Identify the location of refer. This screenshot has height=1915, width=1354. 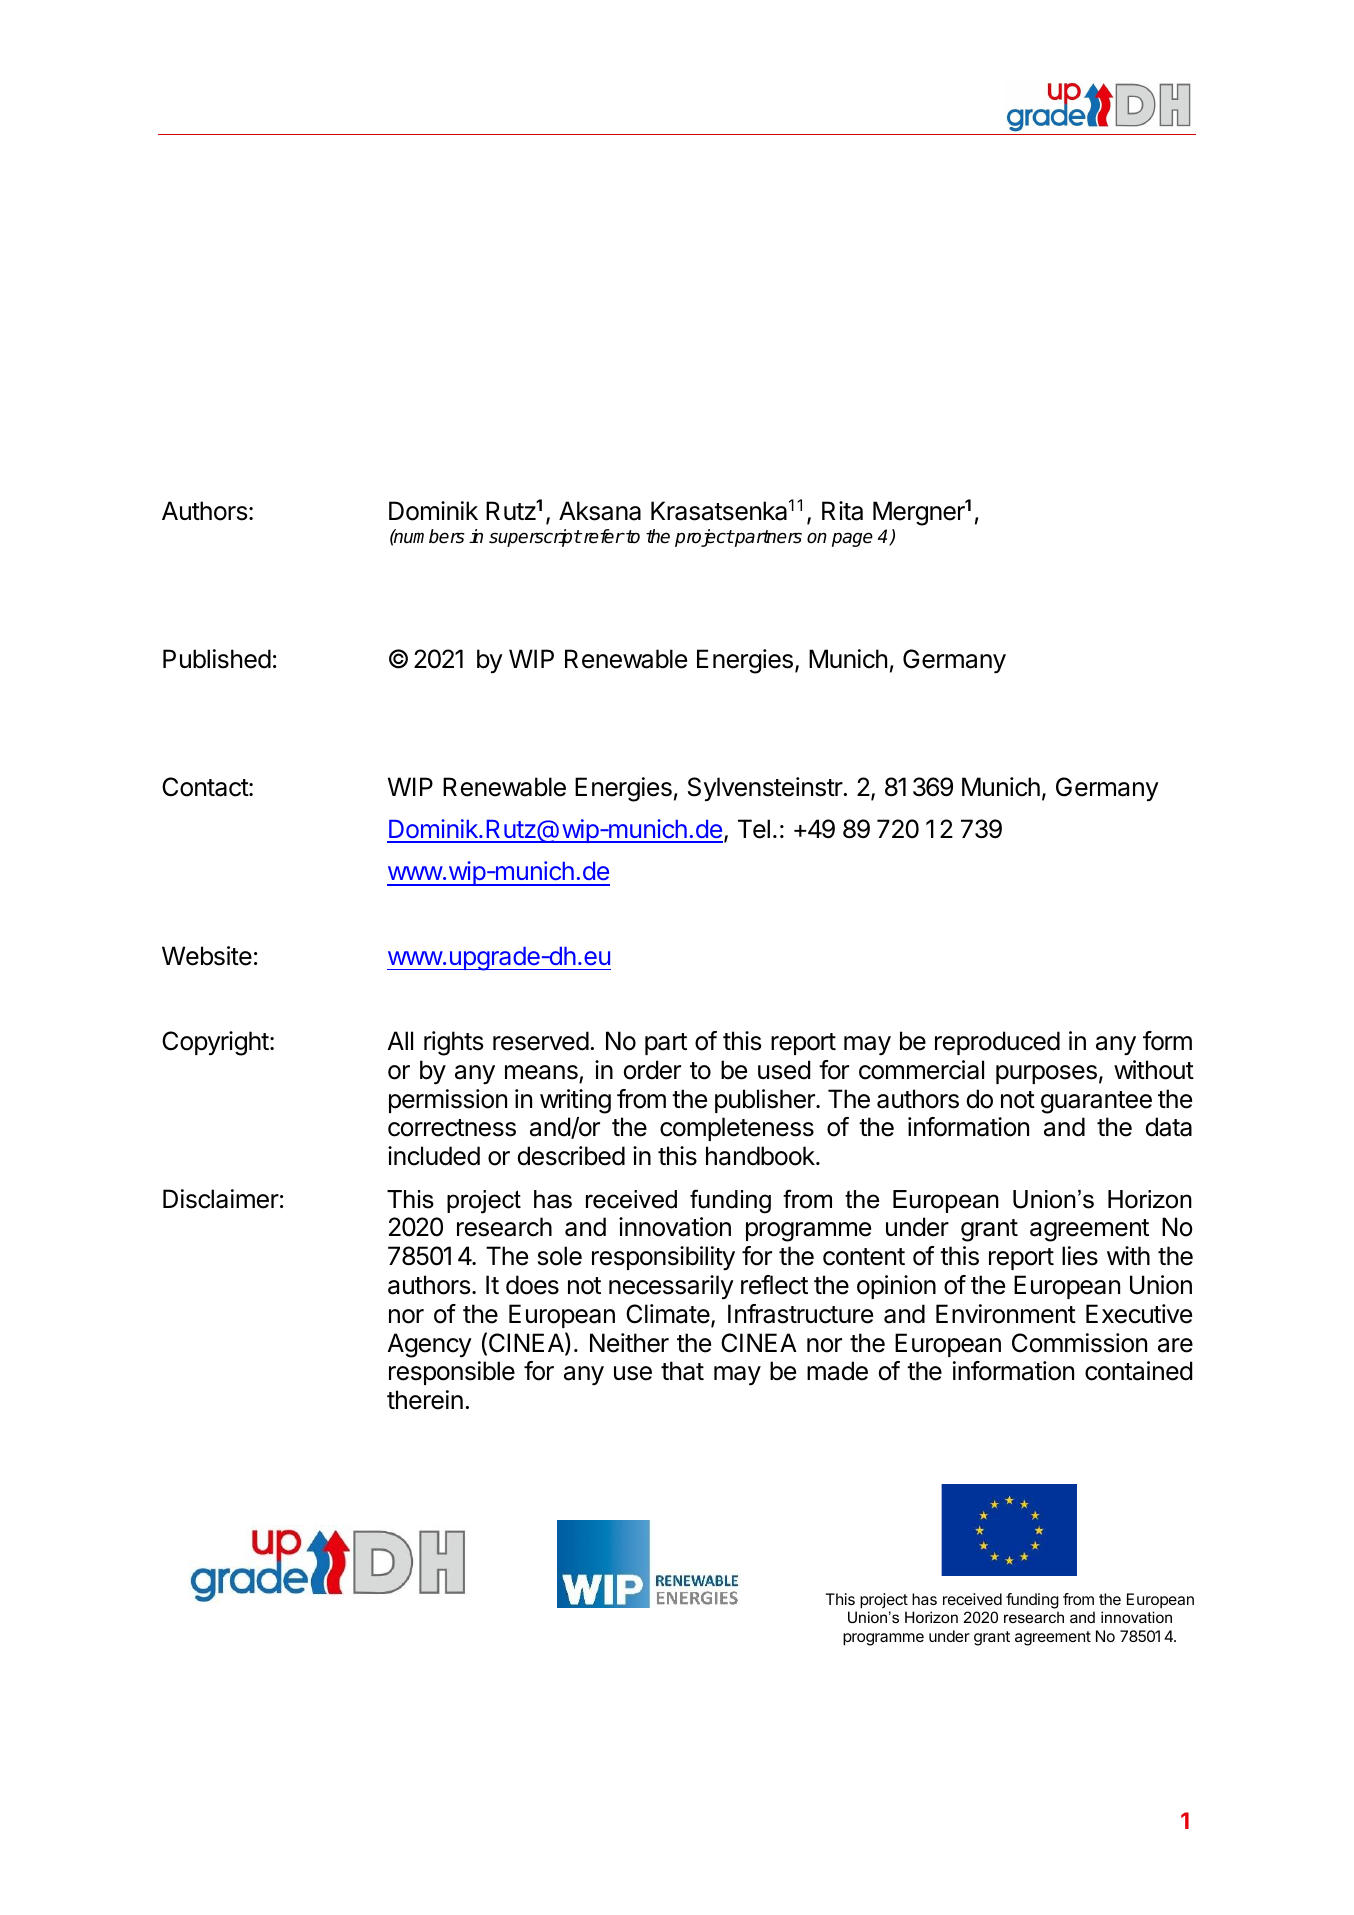
(602, 536).
